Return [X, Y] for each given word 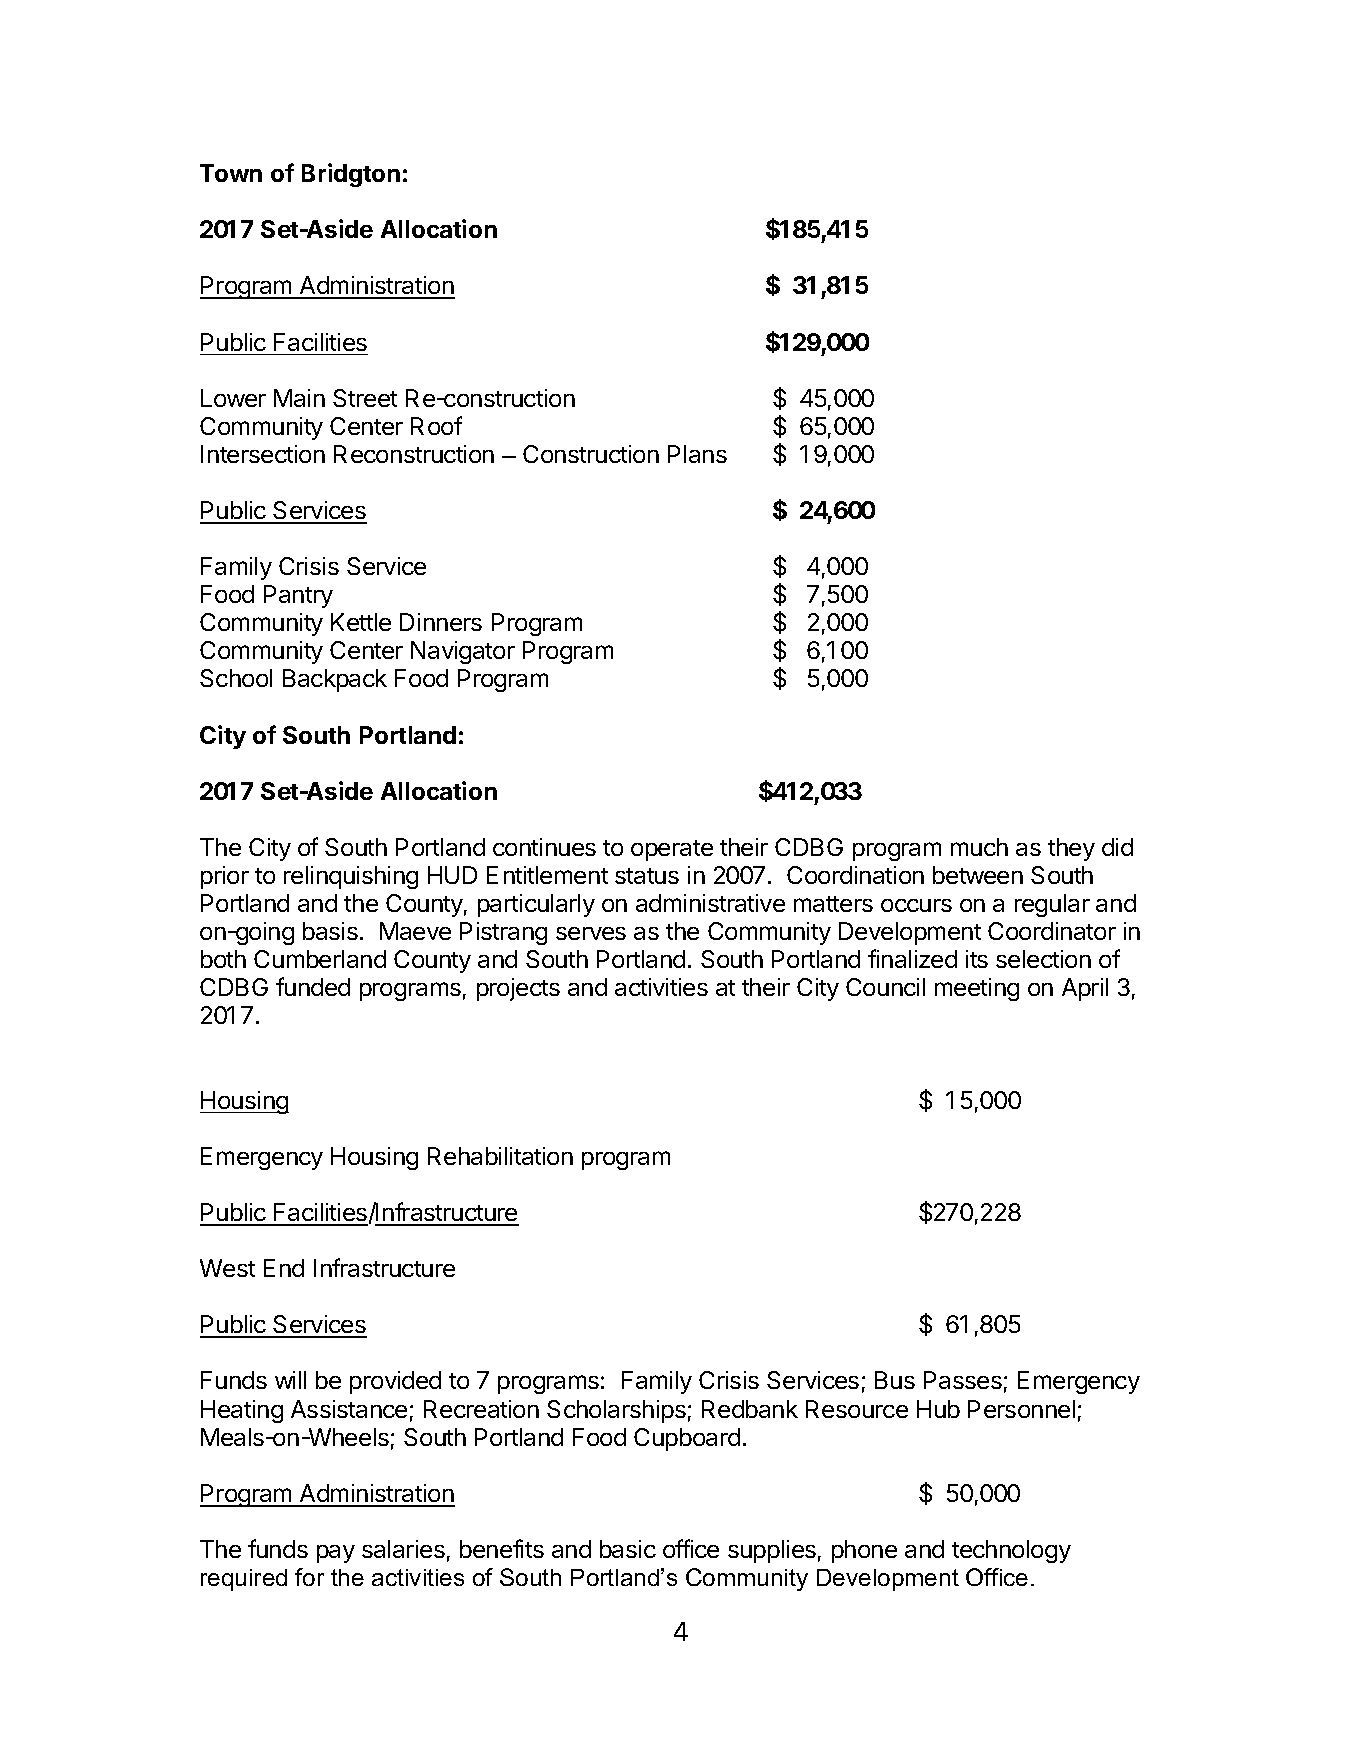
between [978, 875]
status [647, 876]
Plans [697, 454]
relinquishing [351, 877]
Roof [436, 425]
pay [336, 1554]
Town [231, 173]
